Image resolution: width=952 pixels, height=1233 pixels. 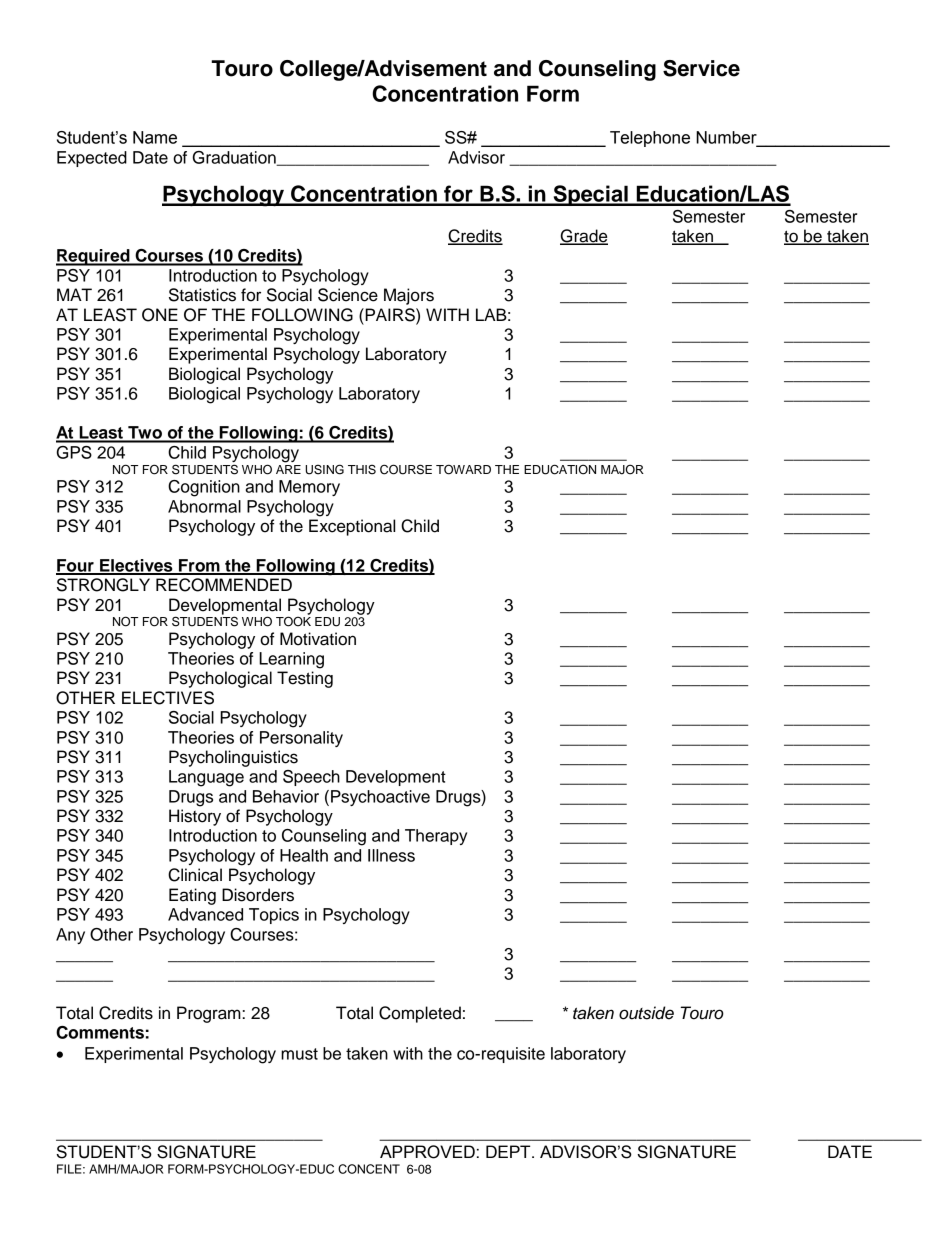 I want to click on Illness, so click(x=391, y=855).
